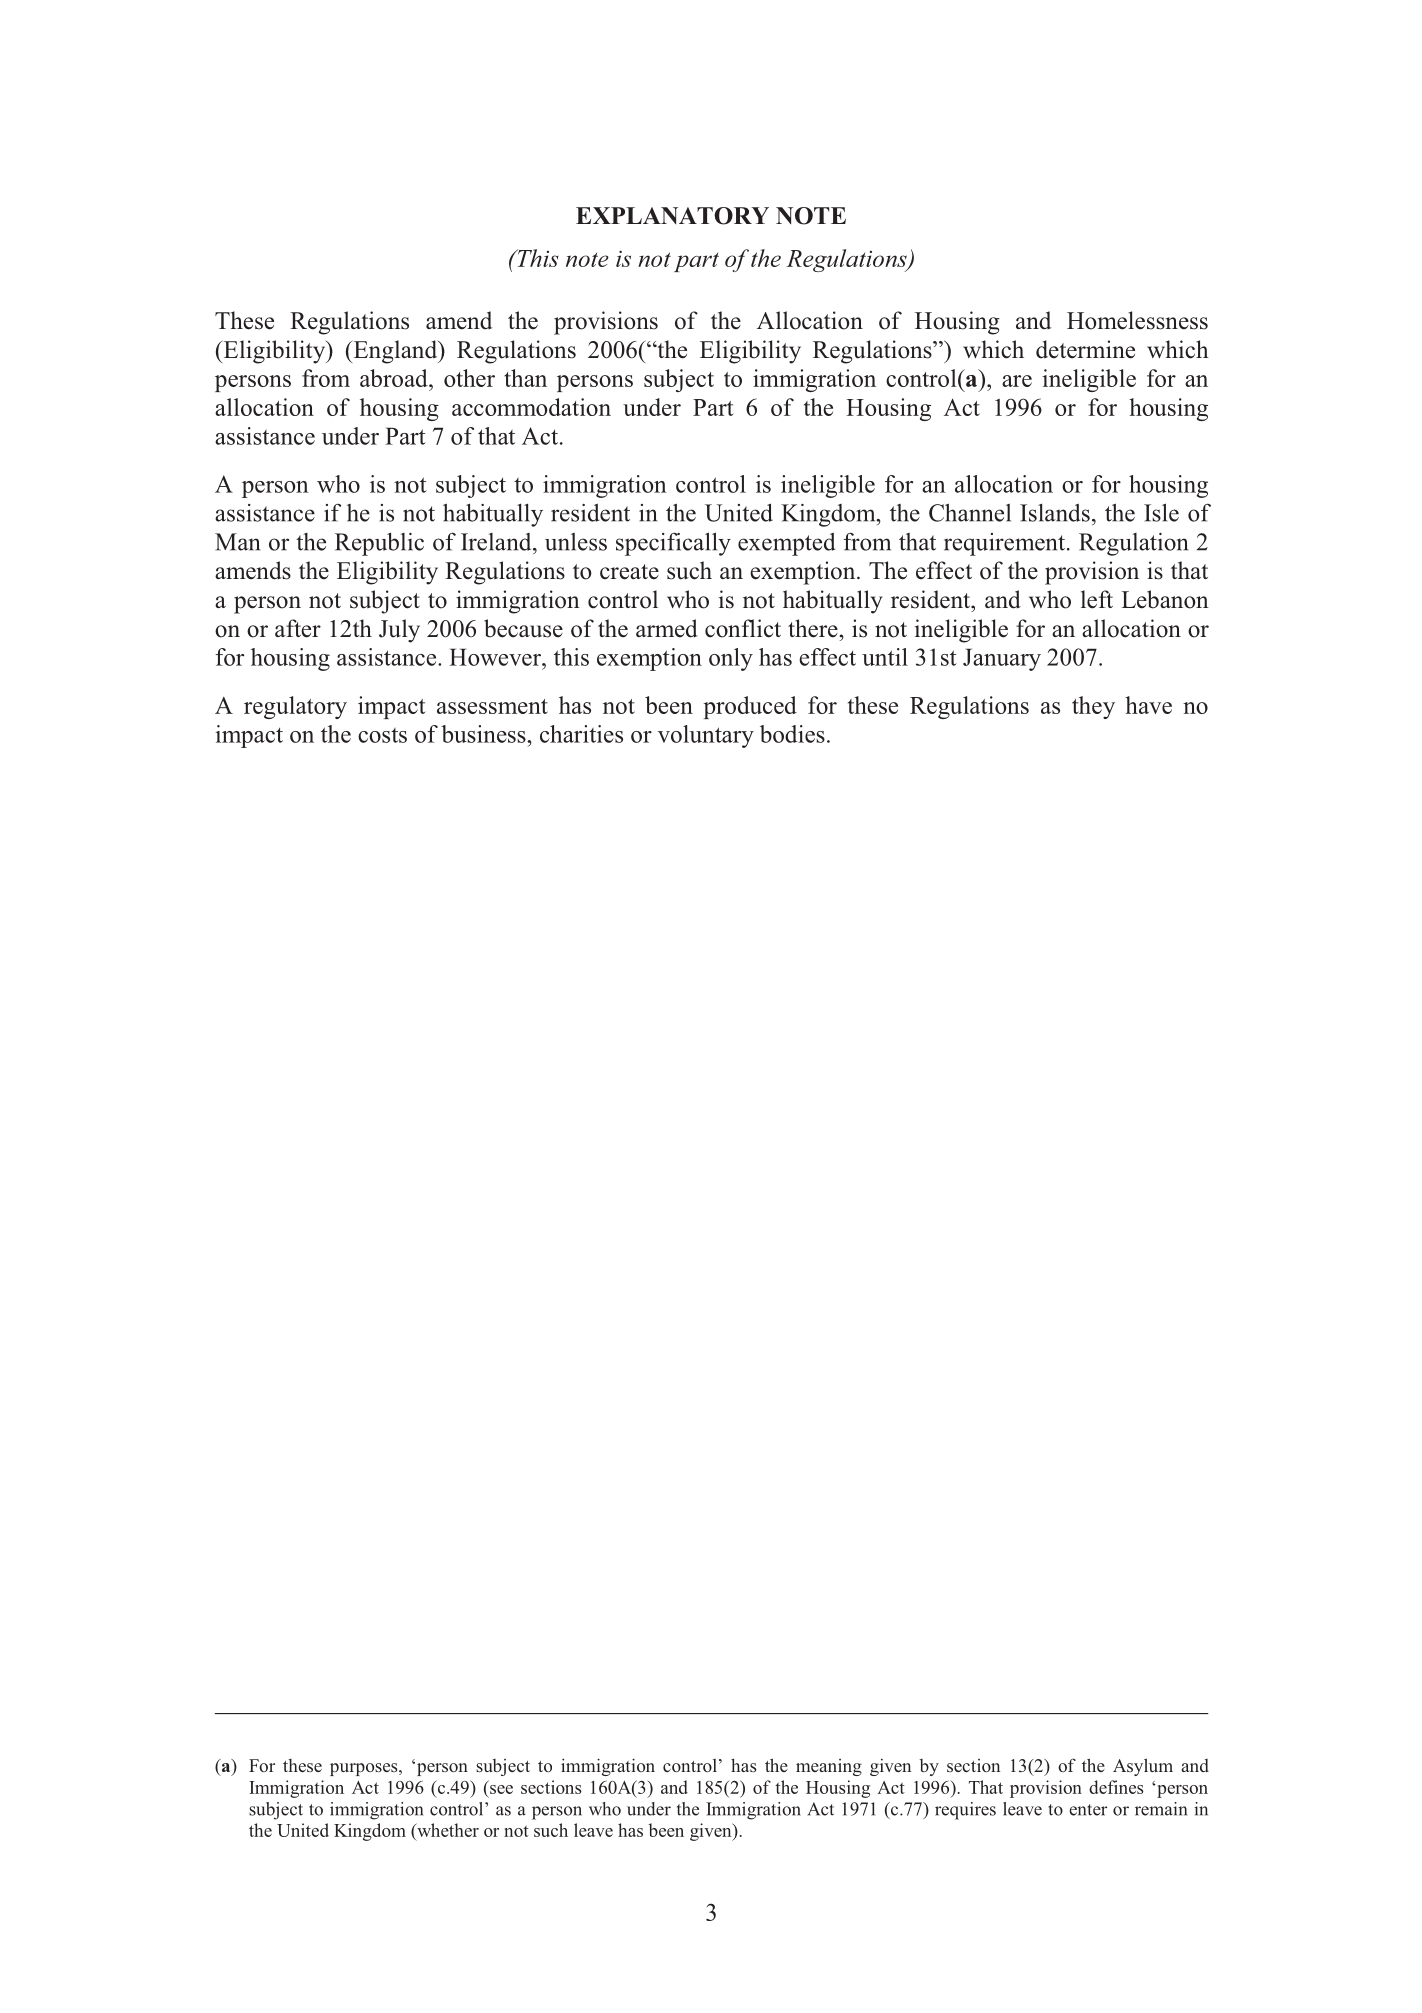 The height and width of the screenshot is (2013, 1422). What do you see at coordinates (382, 735) in the screenshot?
I see `costs` at bounding box center [382, 735].
